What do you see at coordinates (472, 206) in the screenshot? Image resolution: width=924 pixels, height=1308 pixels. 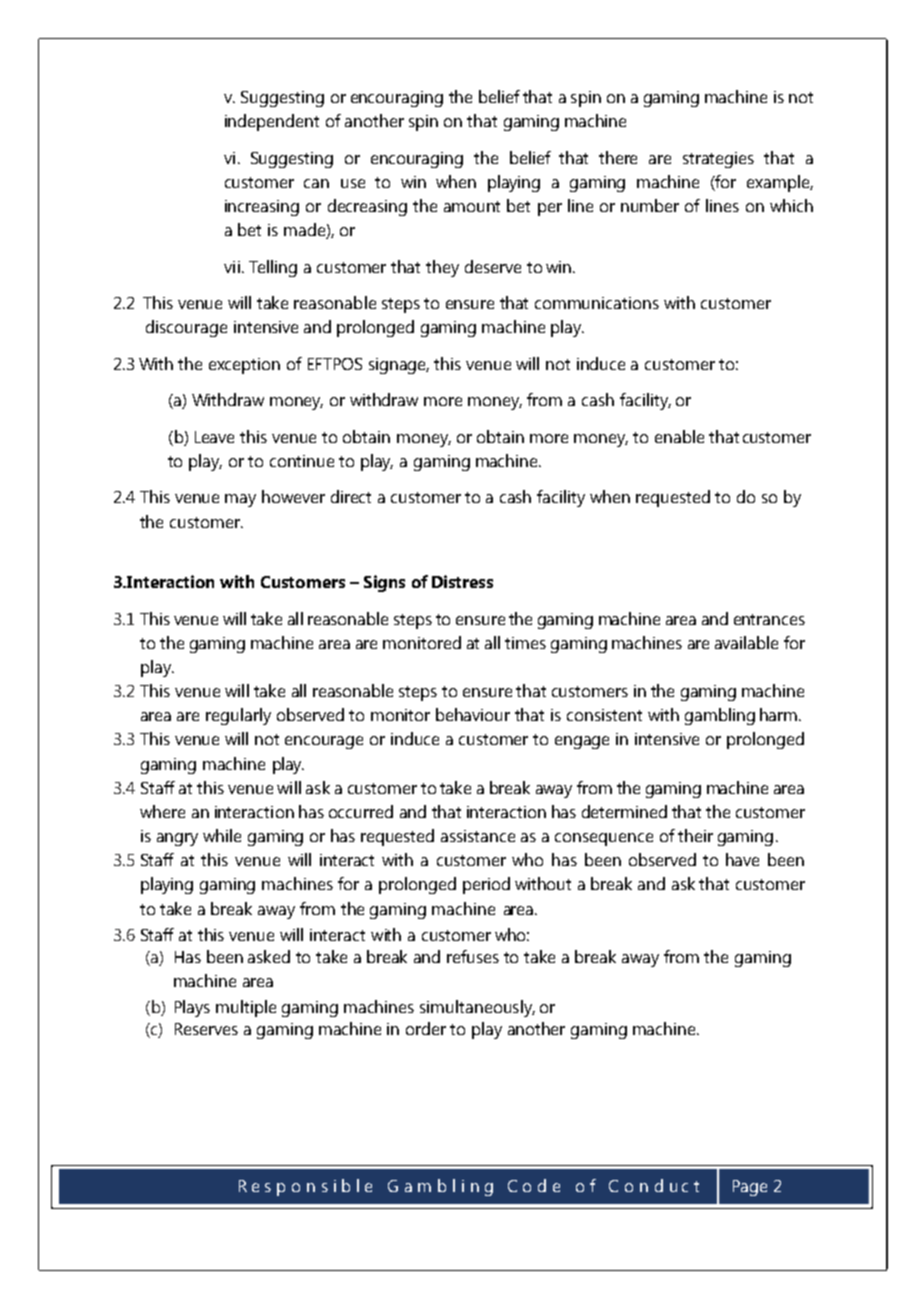 I see `amount` at bounding box center [472, 206].
